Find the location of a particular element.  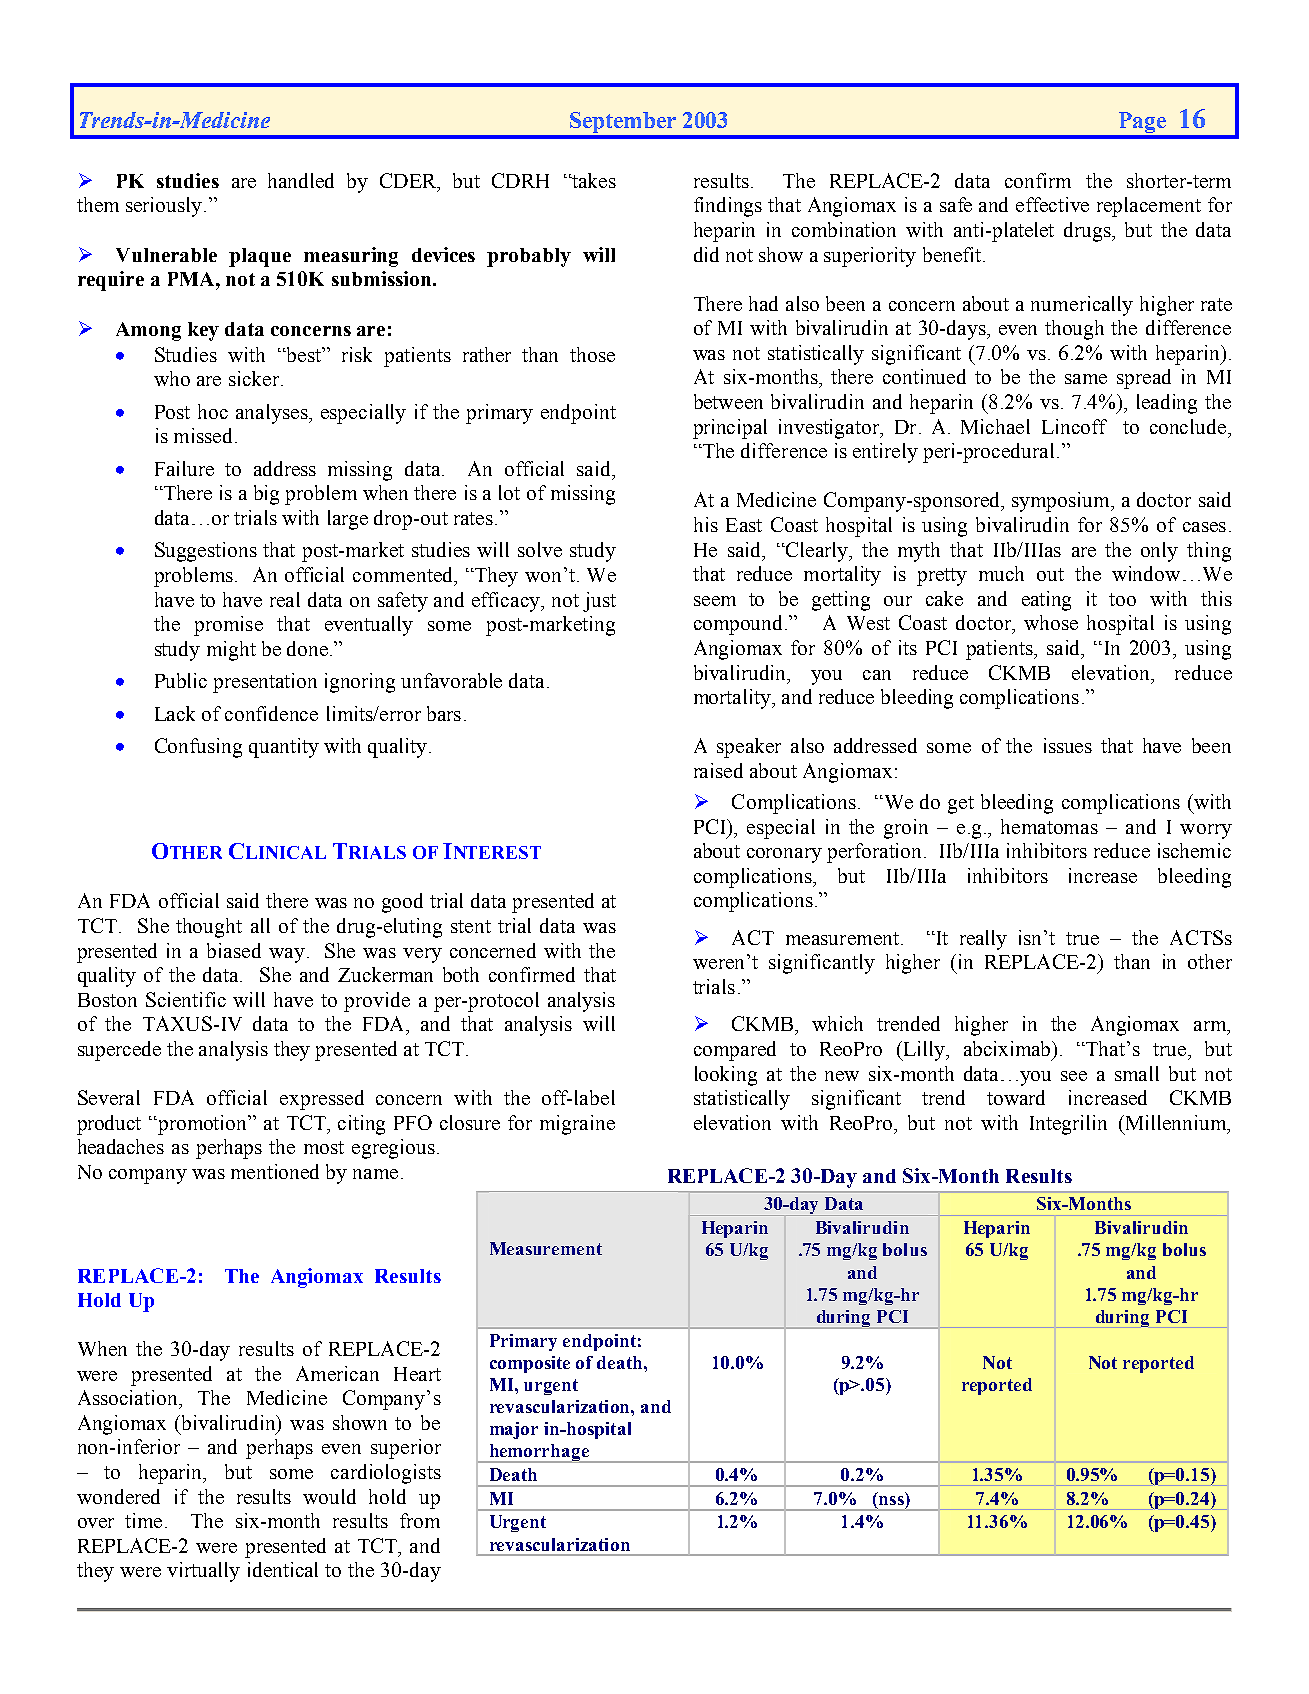

biased is located at coordinates (234, 950).
